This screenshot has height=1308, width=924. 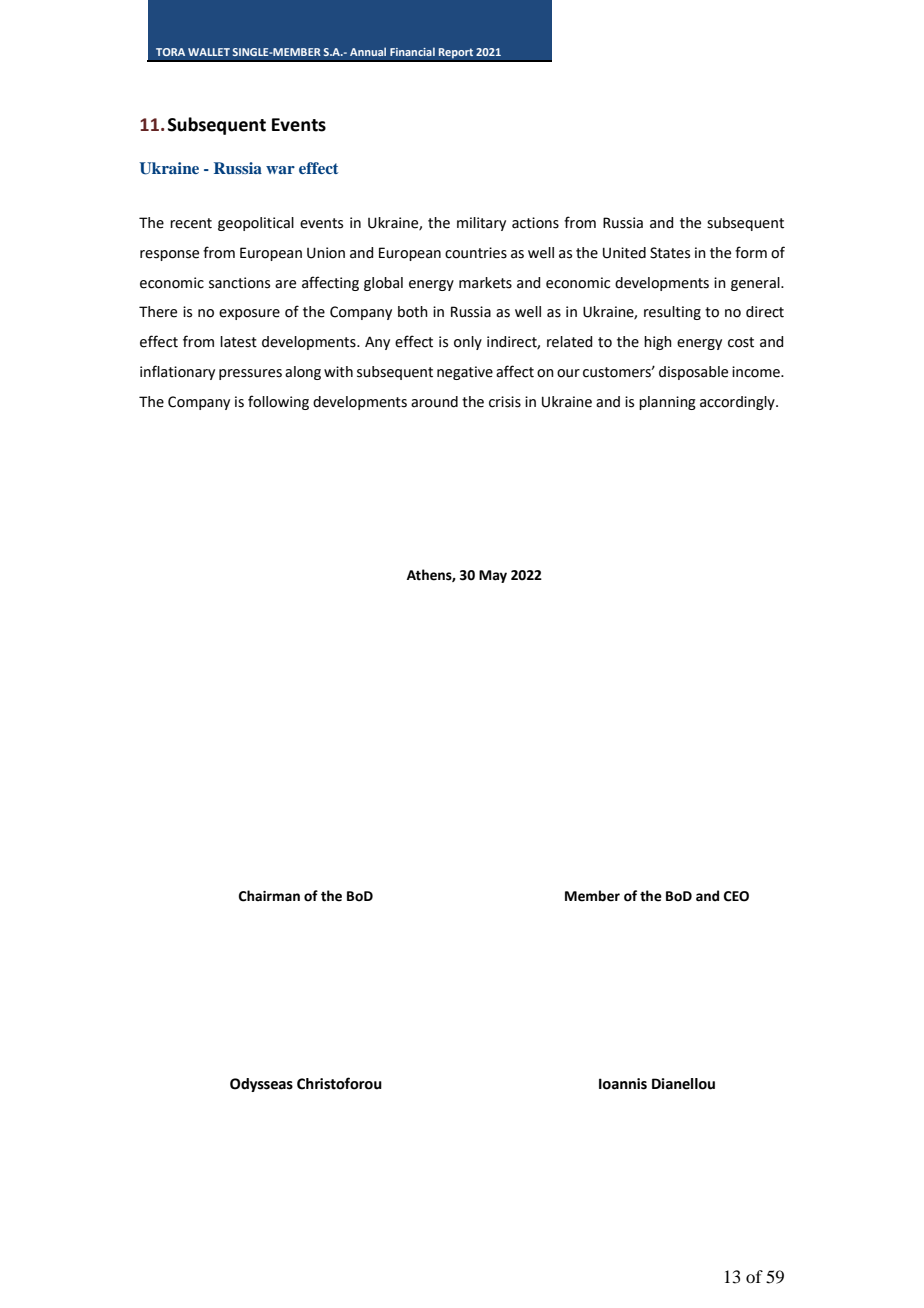 What do you see at coordinates (269, 896) in the screenshot?
I see `Chairman` at bounding box center [269, 896].
